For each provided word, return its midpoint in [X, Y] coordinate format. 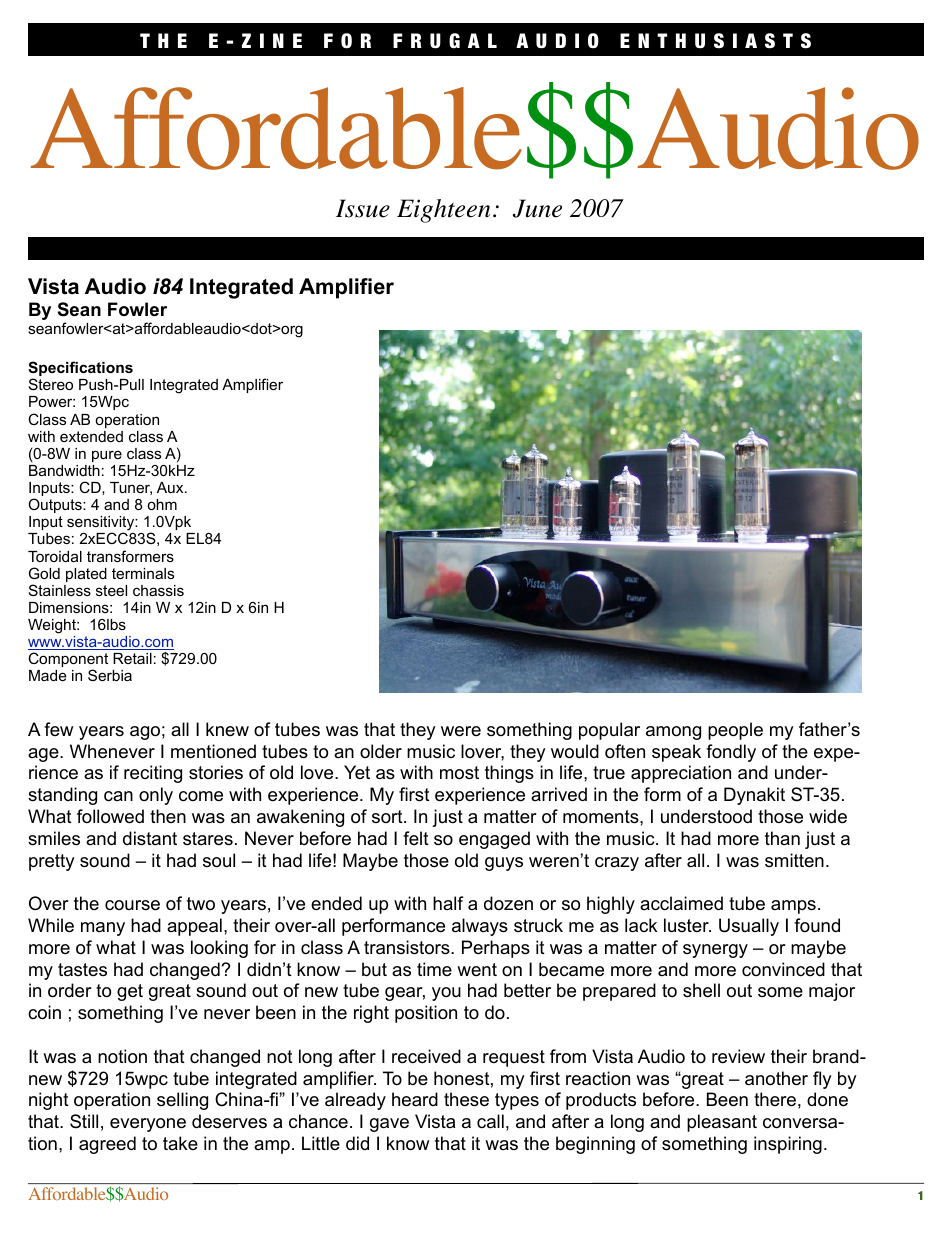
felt [416, 838]
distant [150, 838]
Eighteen [443, 211]
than [782, 838]
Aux [171, 487]
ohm [162, 504]
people [735, 731]
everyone [148, 1125]
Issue [363, 208]
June [537, 208]
